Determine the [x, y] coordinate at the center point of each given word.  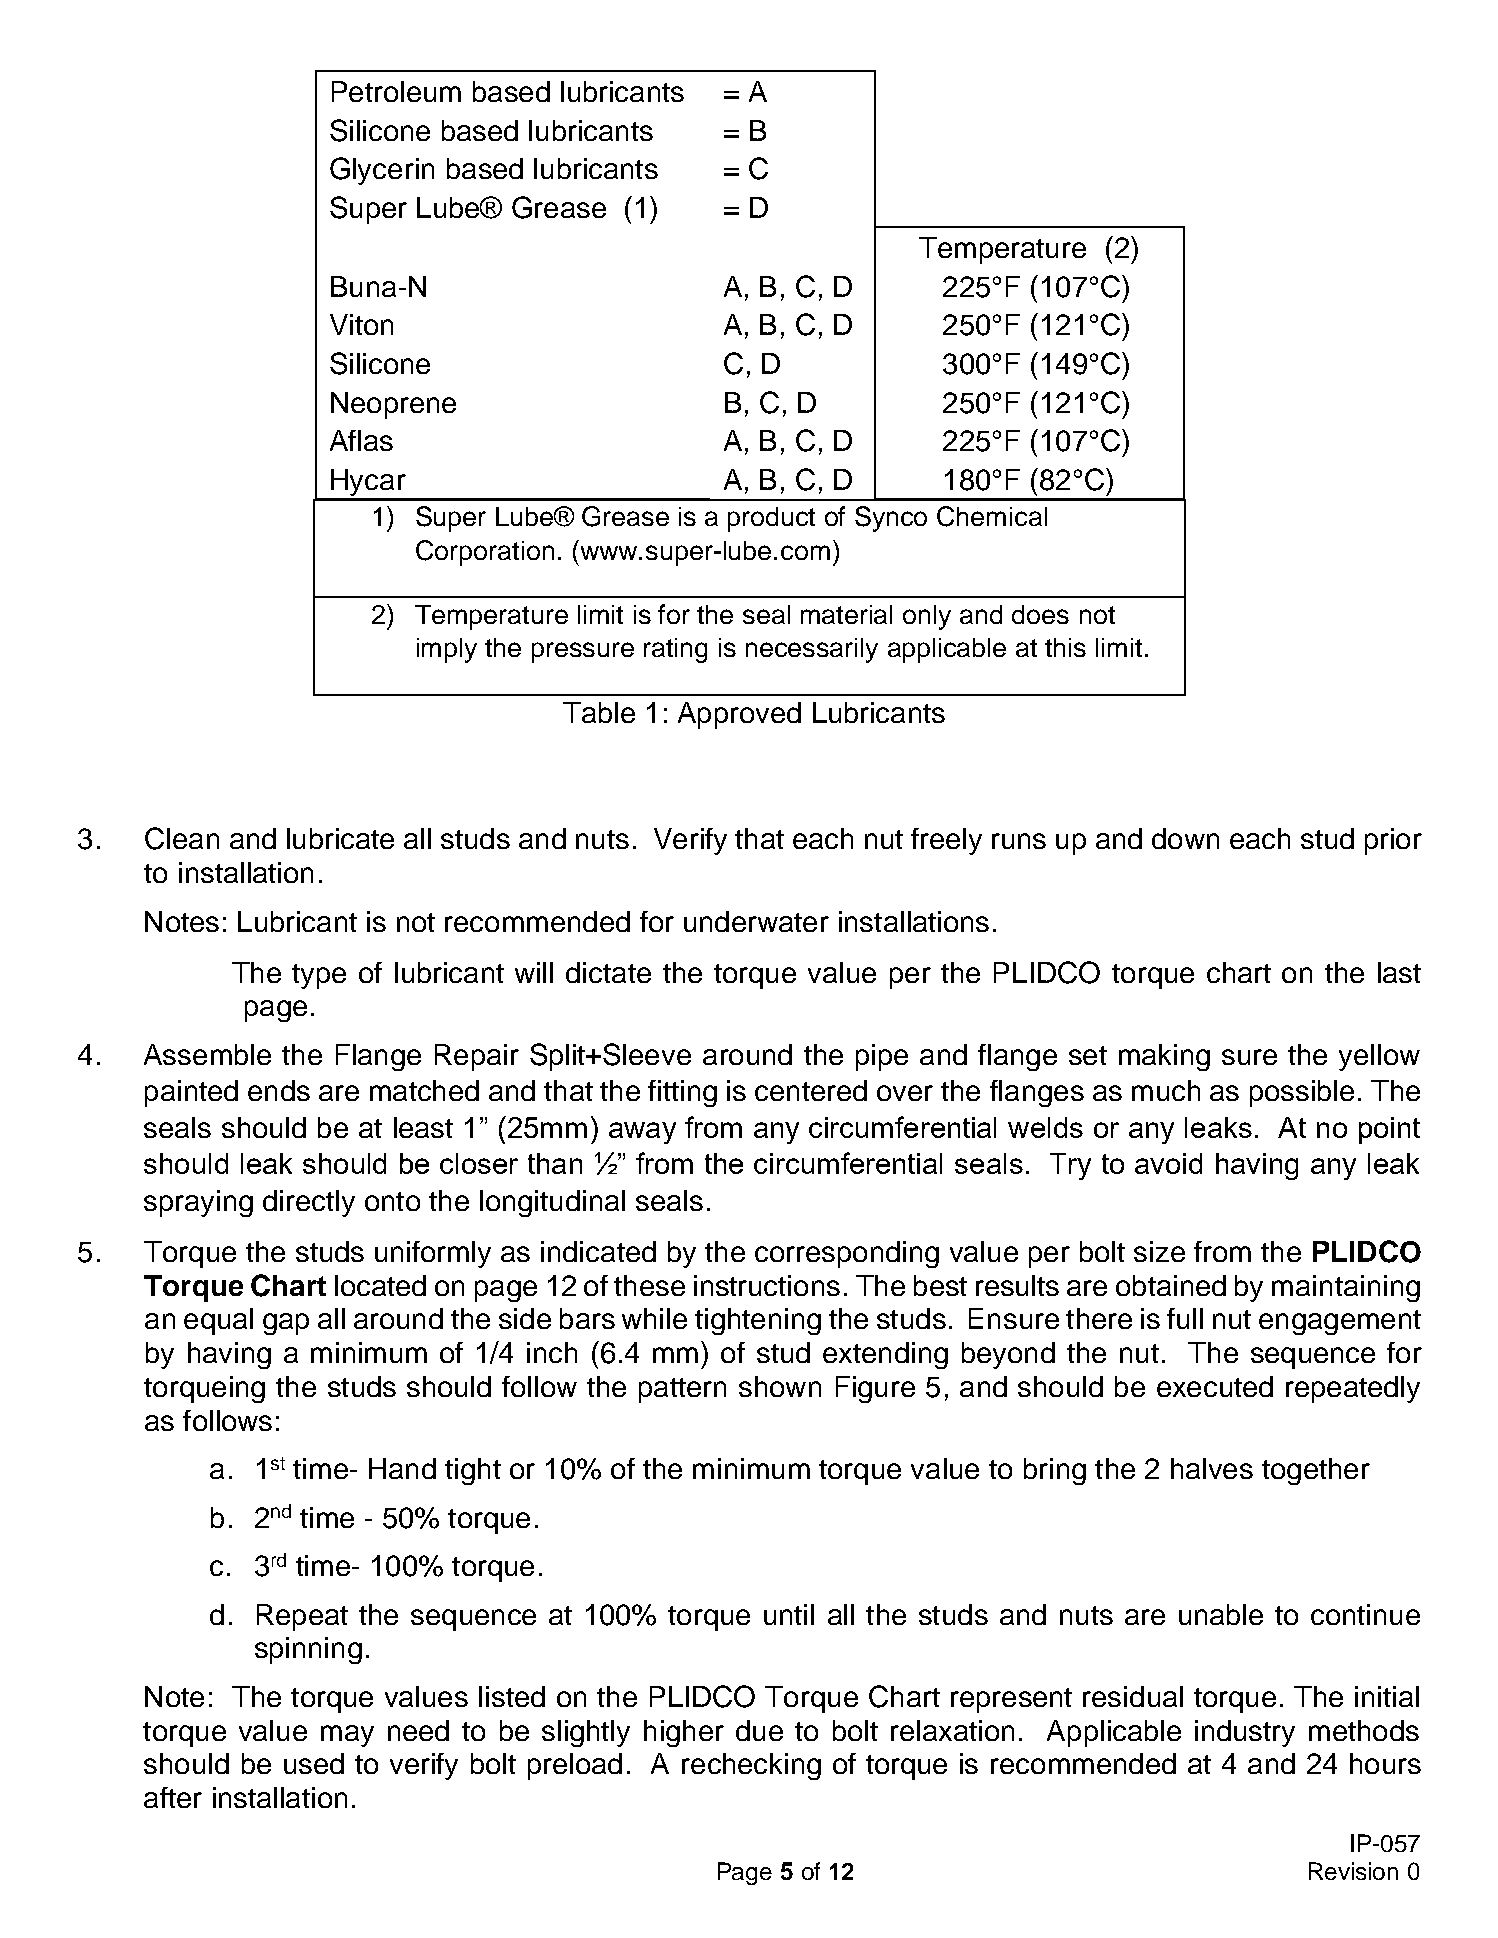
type [319, 976]
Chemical [992, 516]
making [1164, 1057]
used [314, 1763]
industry [1245, 1733]
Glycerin [382, 171]
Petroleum [396, 91]
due [759, 1730]
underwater [756, 921]
